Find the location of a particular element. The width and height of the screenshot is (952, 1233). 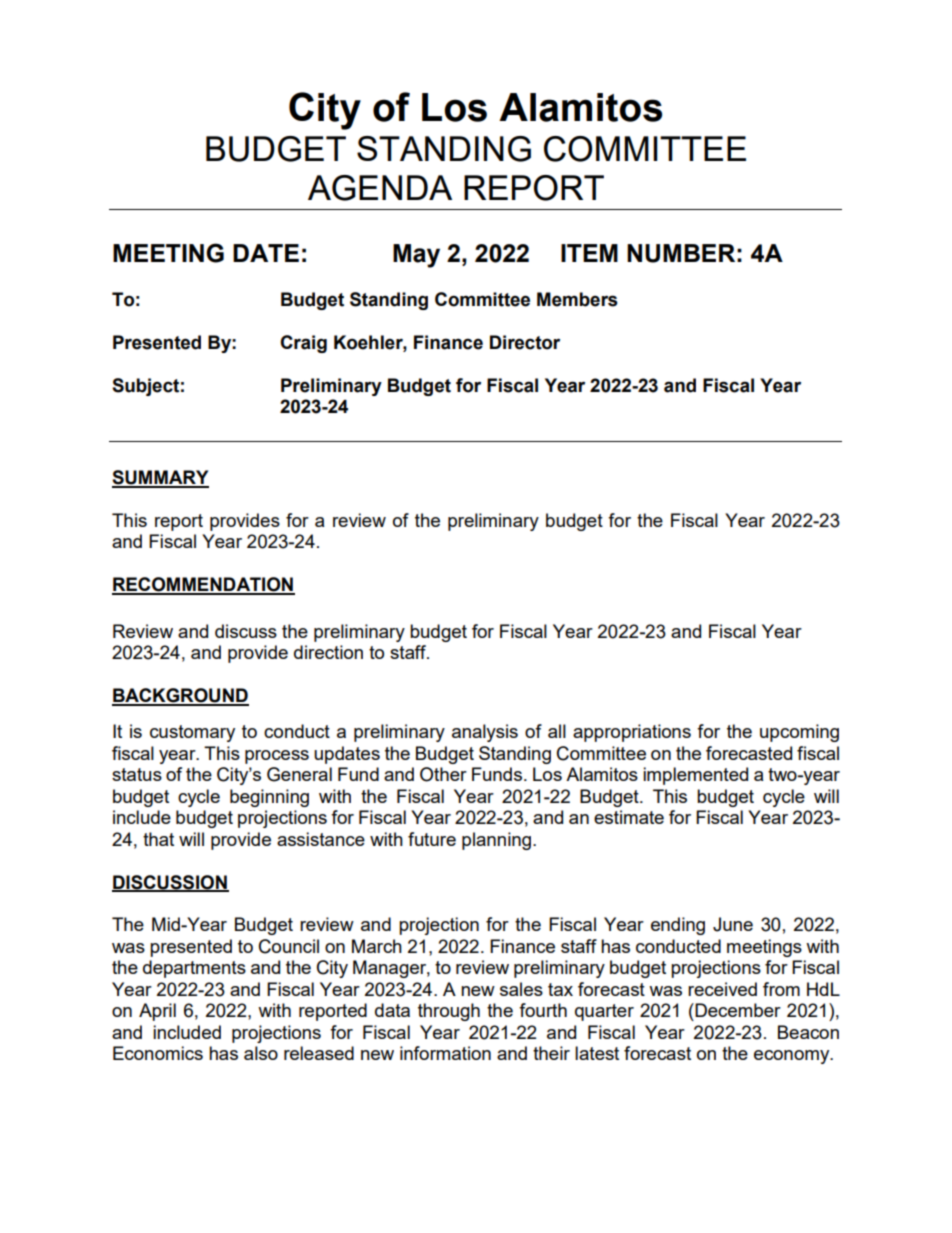

that is located at coordinates (158, 839).
